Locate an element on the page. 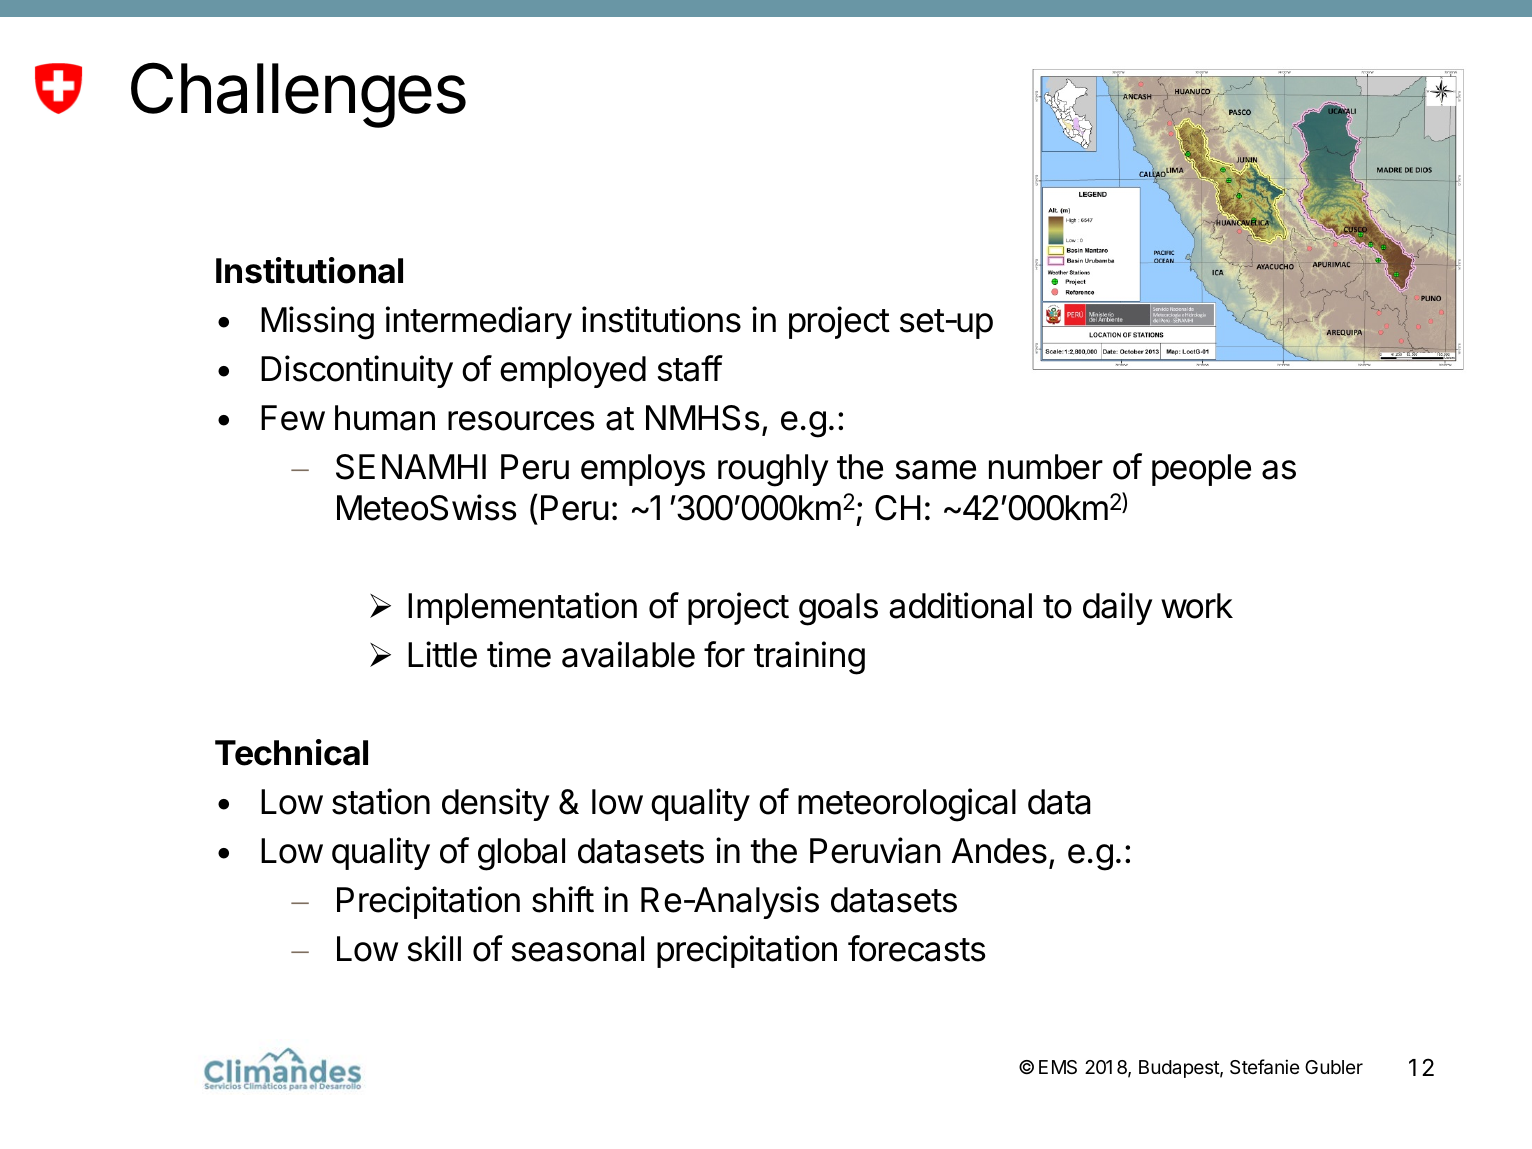 This image has height=1149, width=1532. institutions is located at coordinates (661, 319).
